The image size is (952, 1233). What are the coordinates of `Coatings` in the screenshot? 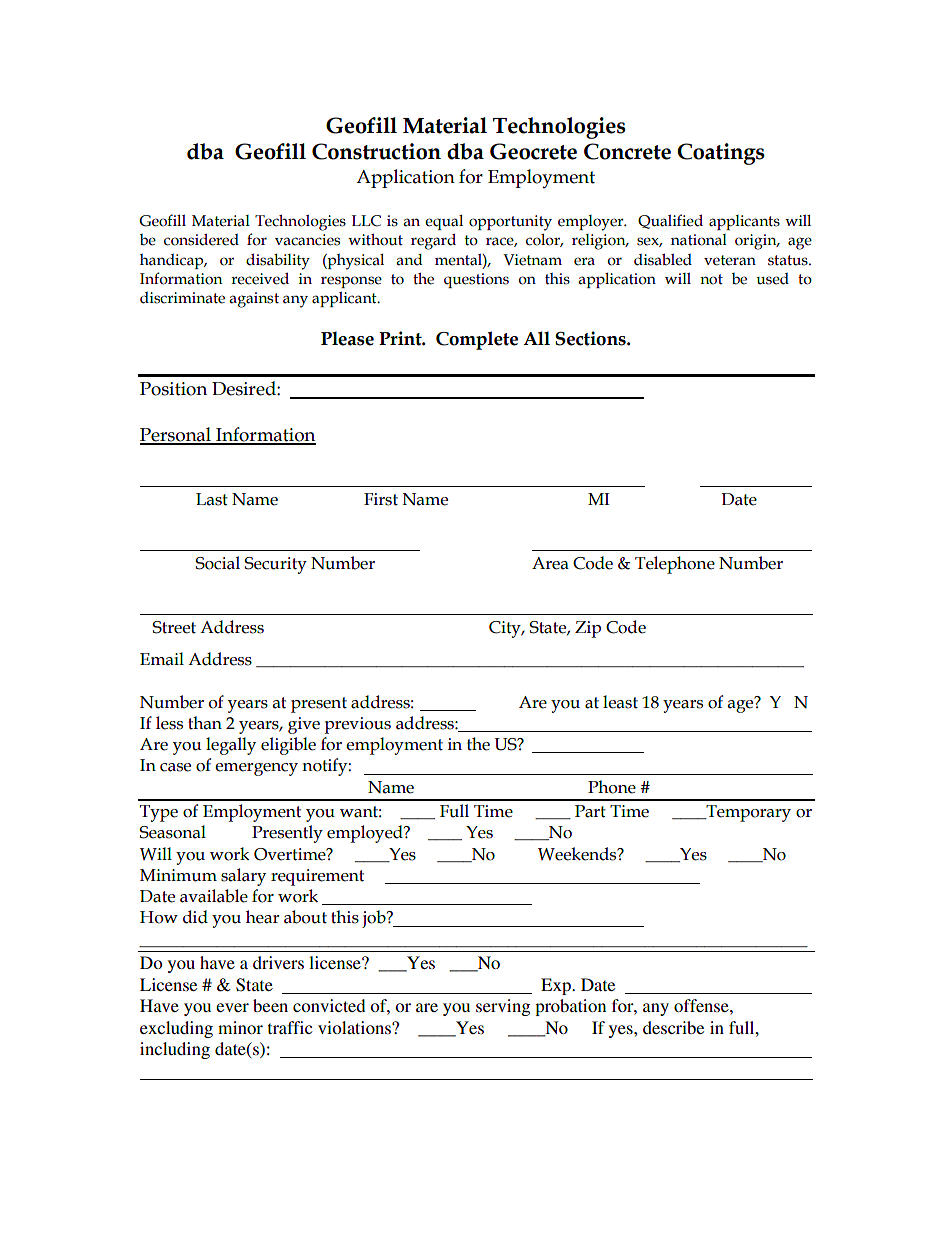 It's located at (721, 154).
